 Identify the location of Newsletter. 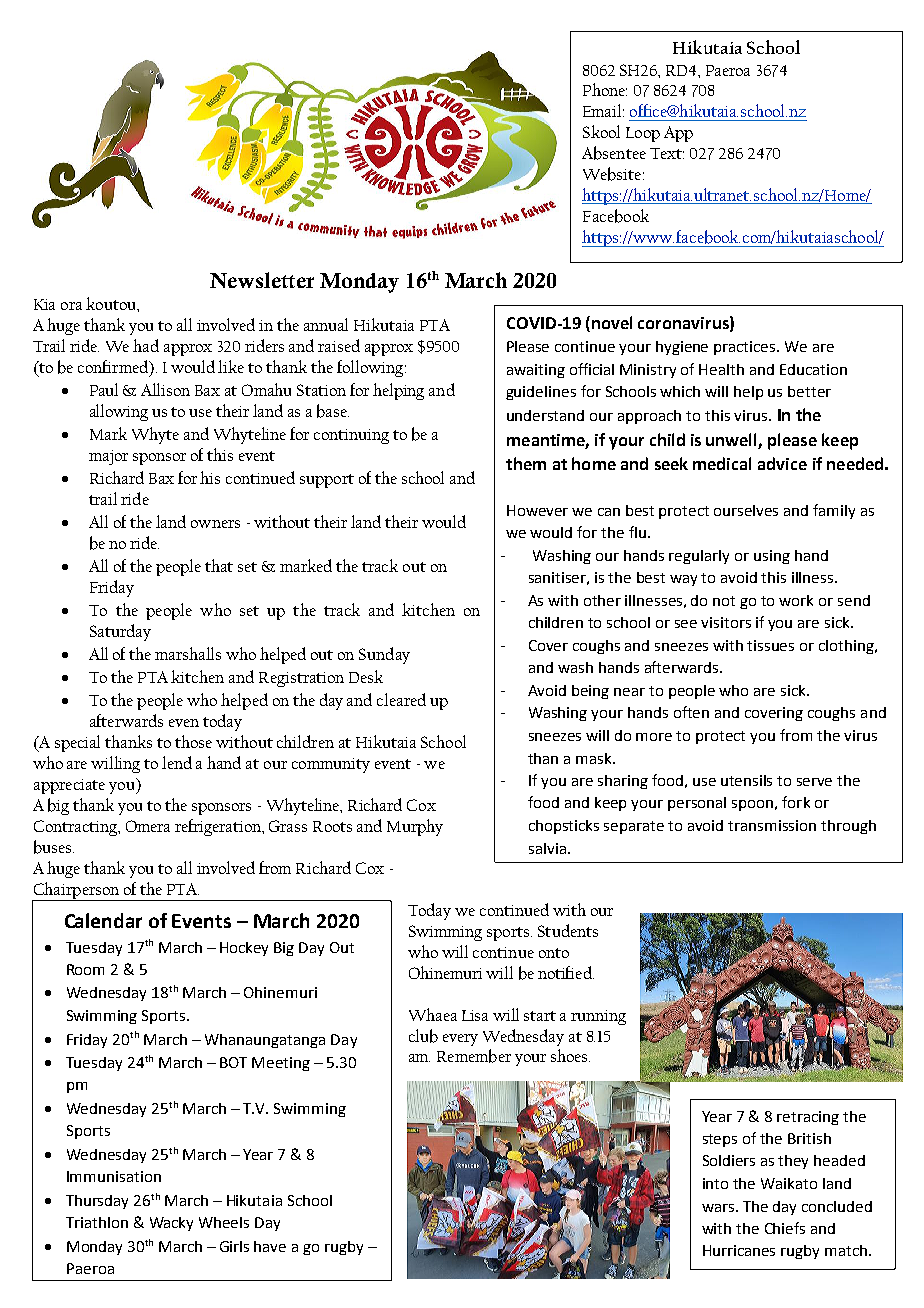
(262, 280).
